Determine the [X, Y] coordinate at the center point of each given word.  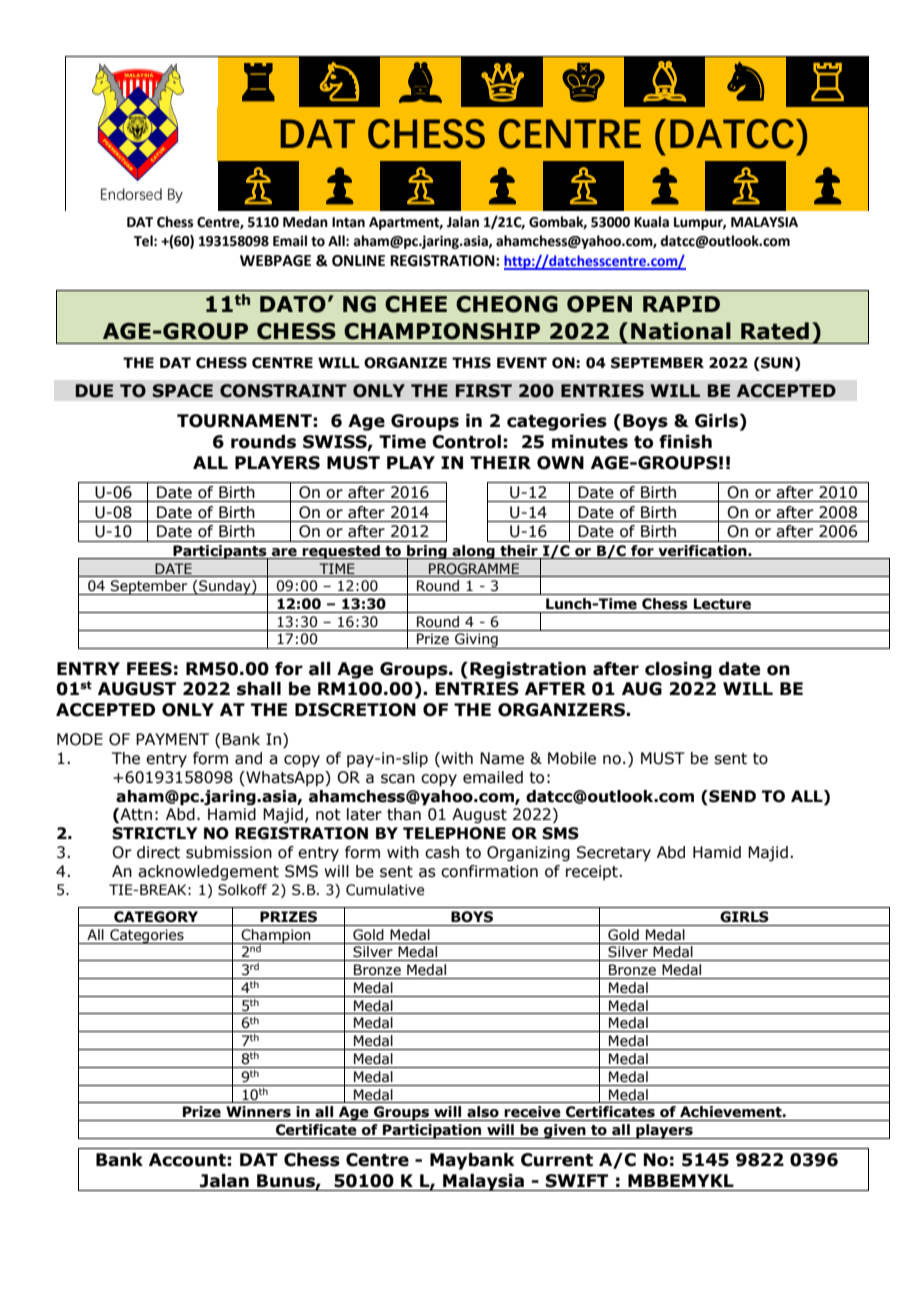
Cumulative [385, 890]
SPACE [183, 391]
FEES [149, 669]
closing [678, 670]
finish [685, 442]
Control [466, 442]
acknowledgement [208, 872]
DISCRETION [355, 710]
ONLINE [358, 261]
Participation [432, 1131]
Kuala [651, 222]
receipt [592, 872]
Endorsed [131, 194]
